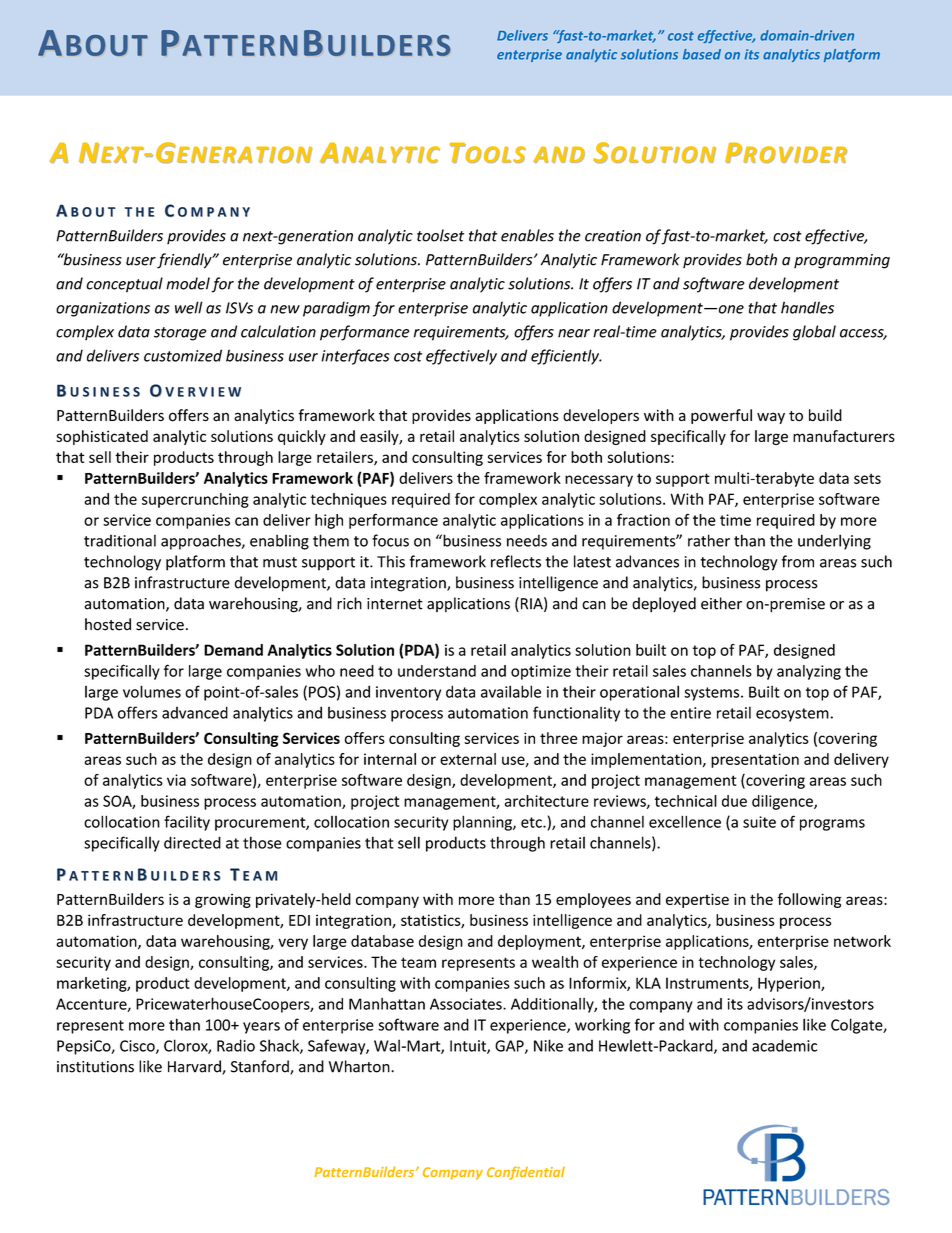 The width and height of the screenshot is (952, 1233). I want to click on global, so click(814, 333).
